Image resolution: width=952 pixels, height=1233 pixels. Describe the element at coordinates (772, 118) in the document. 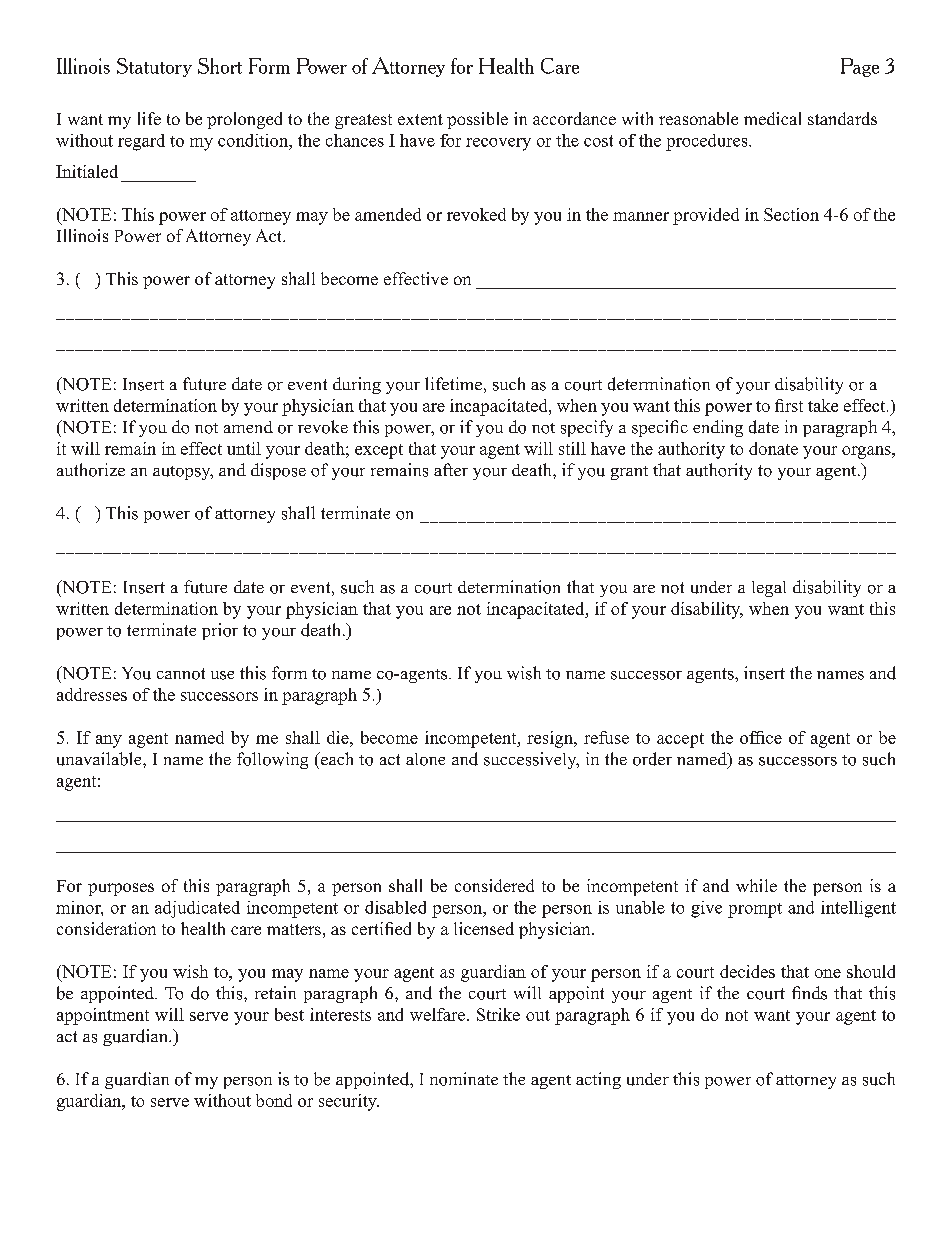

I see `medical` at that location.
